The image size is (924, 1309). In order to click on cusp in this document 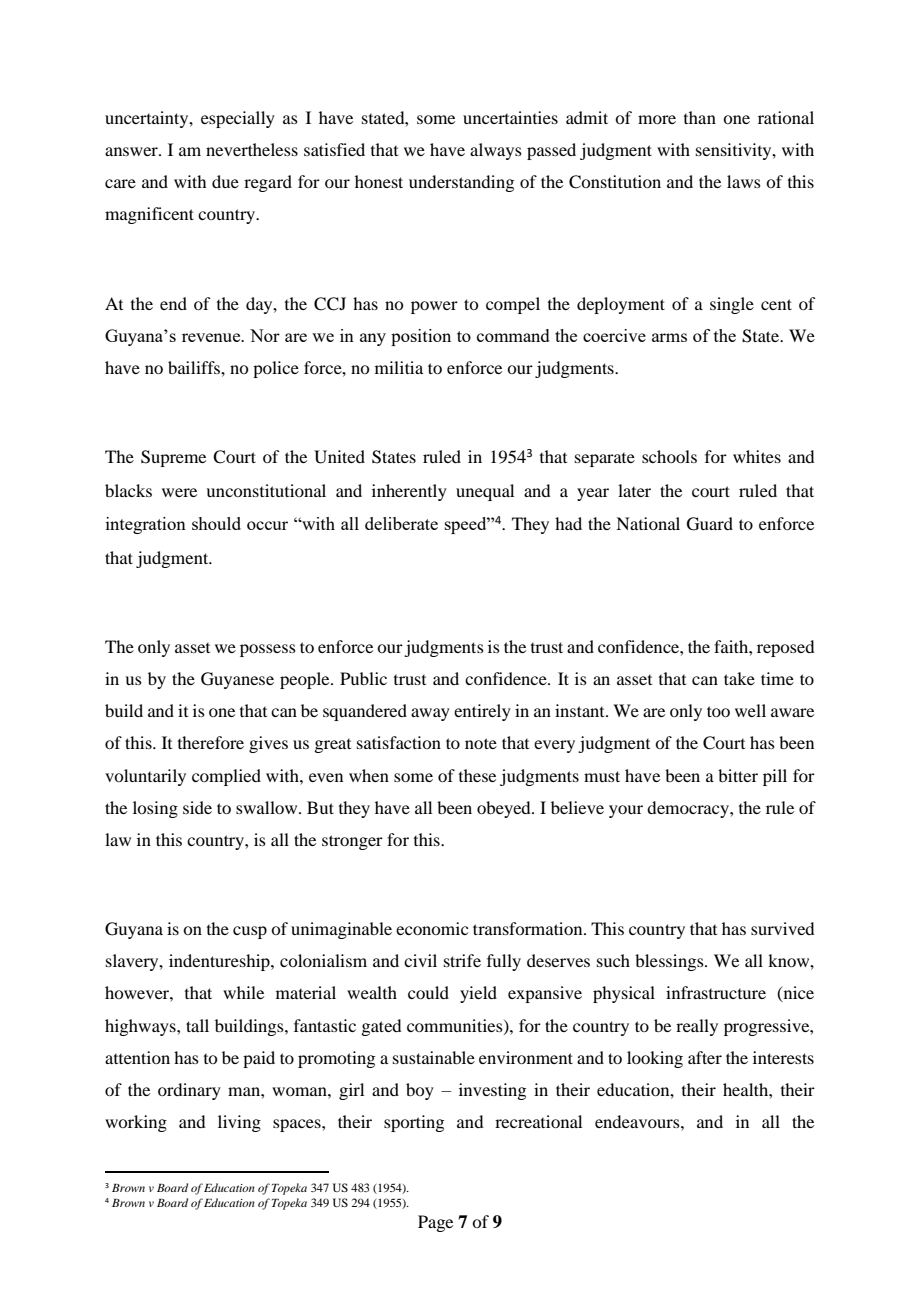, I will do `click(250, 932)`.
